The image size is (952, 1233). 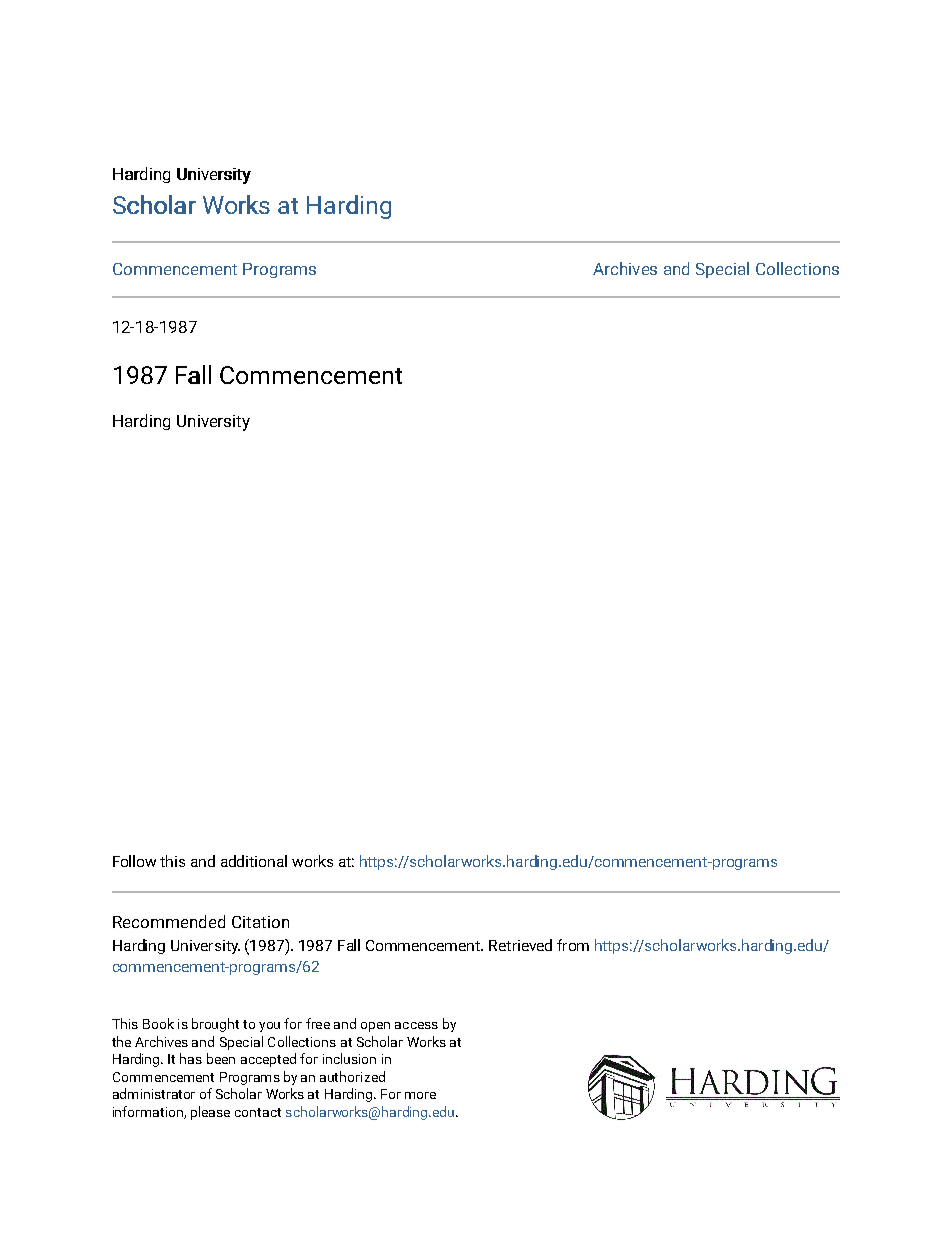 I want to click on Retrieved, so click(x=520, y=945).
